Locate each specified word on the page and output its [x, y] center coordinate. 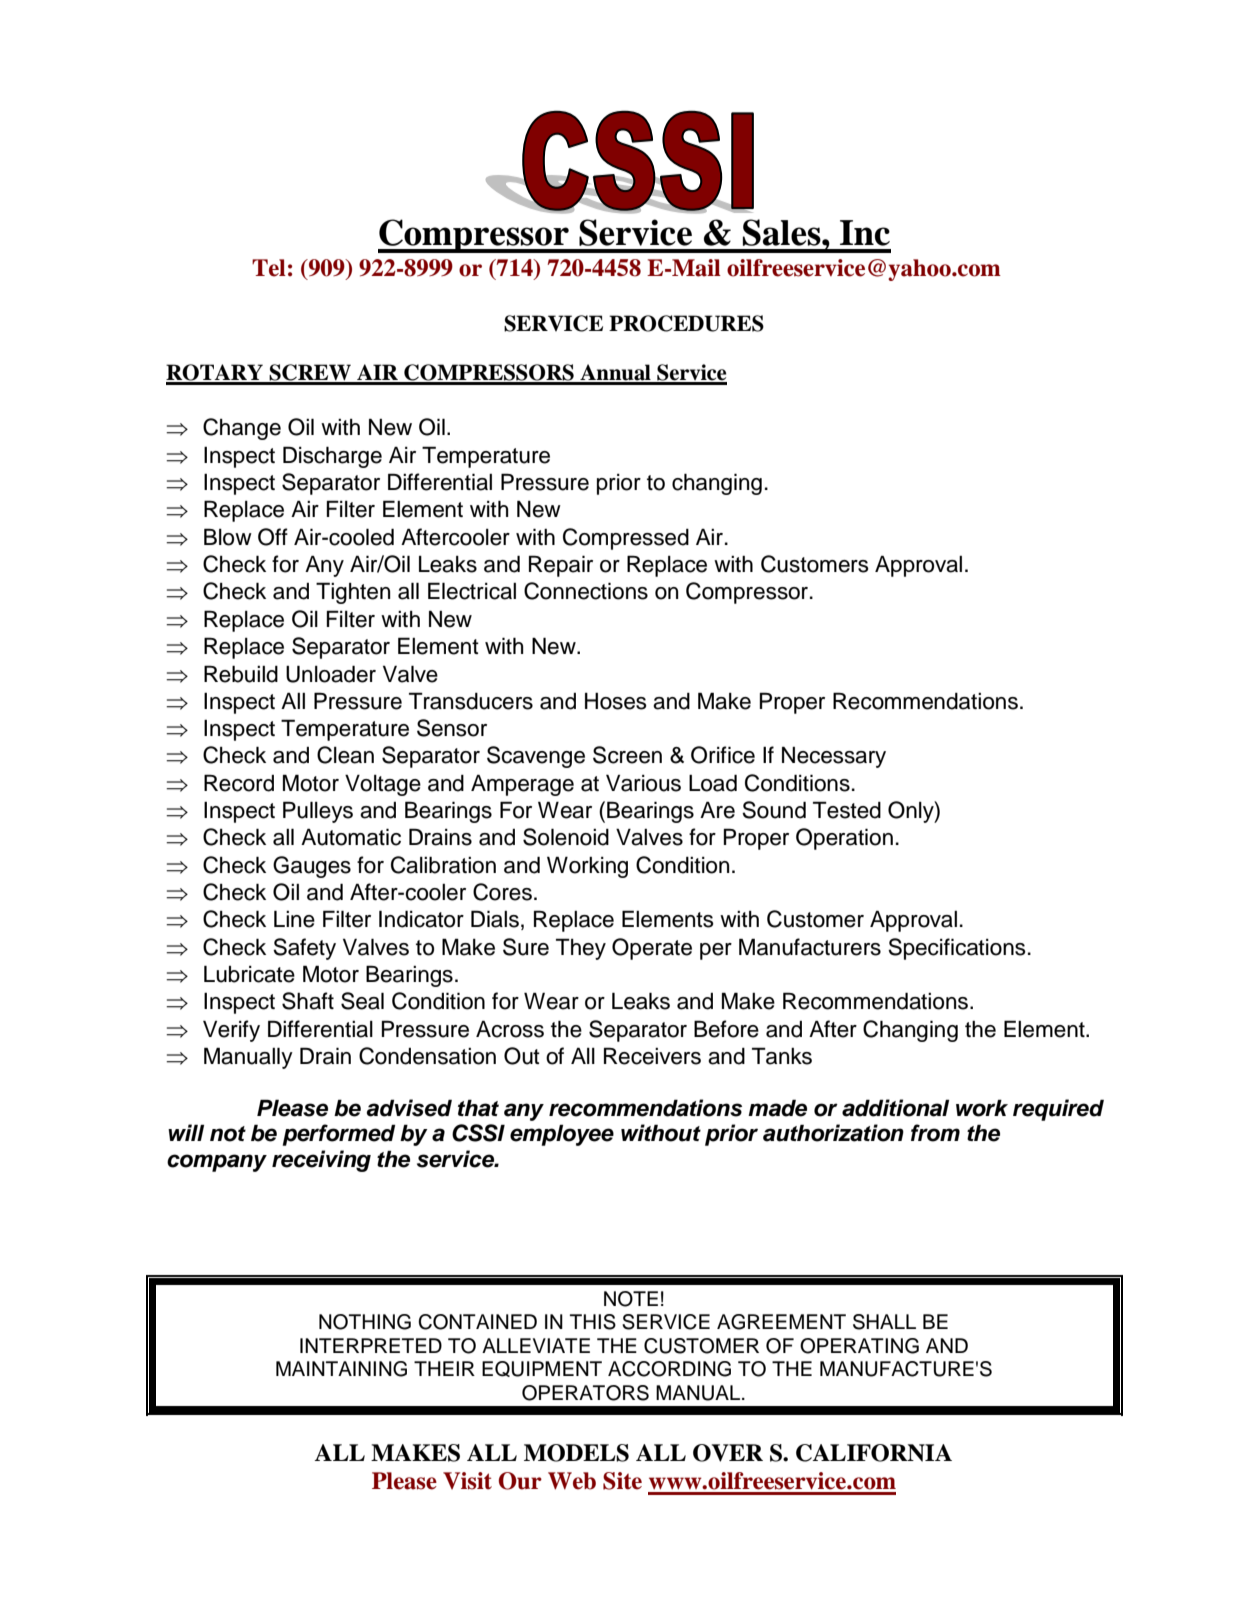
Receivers [652, 1056]
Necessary [834, 757]
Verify [231, 1031]
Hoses [616, 701]
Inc [865, 233]
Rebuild [241, 674]
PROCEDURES [686, 323]
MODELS [576, 1453]
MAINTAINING [341, 1369]
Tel [269, 268]
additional [895, 1108]
